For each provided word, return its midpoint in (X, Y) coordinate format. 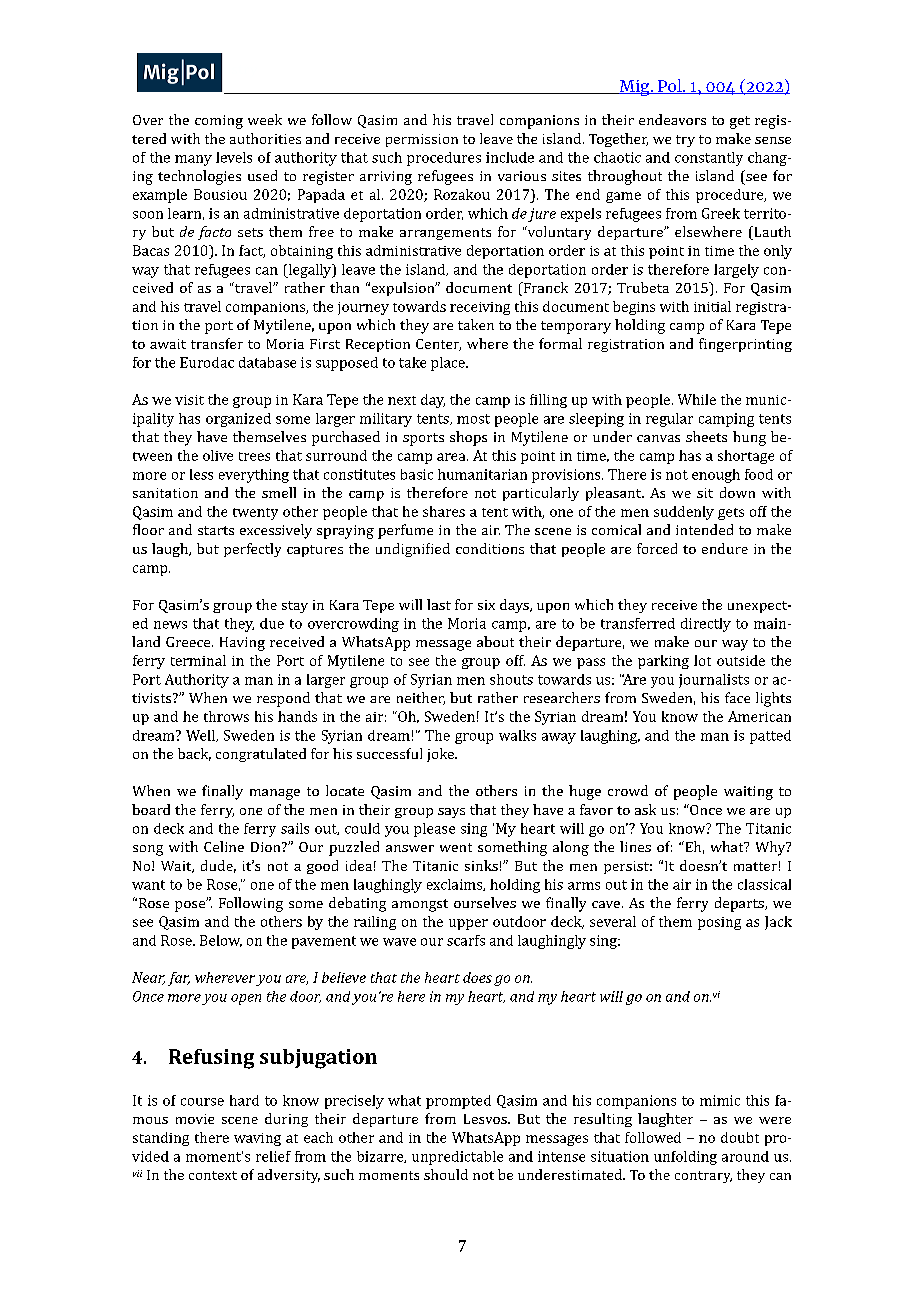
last (439, 604)
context (213, 1175)
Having (242, 644)
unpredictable (457, 1158)
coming (219, 122)
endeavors (672, 119)
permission (422, 140)
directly (706, 625)
